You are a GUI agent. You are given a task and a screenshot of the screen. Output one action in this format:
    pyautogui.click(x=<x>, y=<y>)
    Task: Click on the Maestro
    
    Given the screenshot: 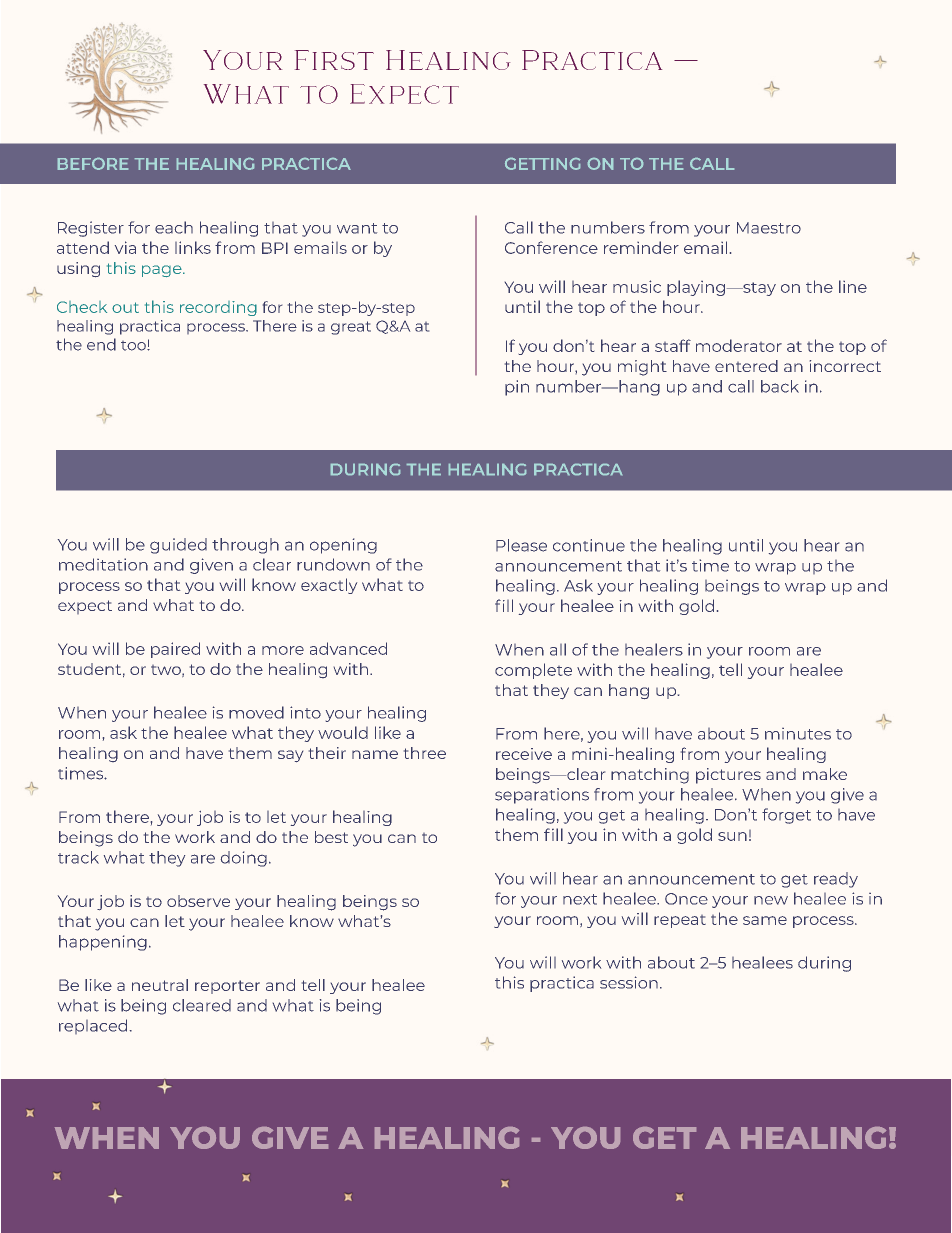 What is the action you would take?
    pyautogui.click(x=769, y=228)
